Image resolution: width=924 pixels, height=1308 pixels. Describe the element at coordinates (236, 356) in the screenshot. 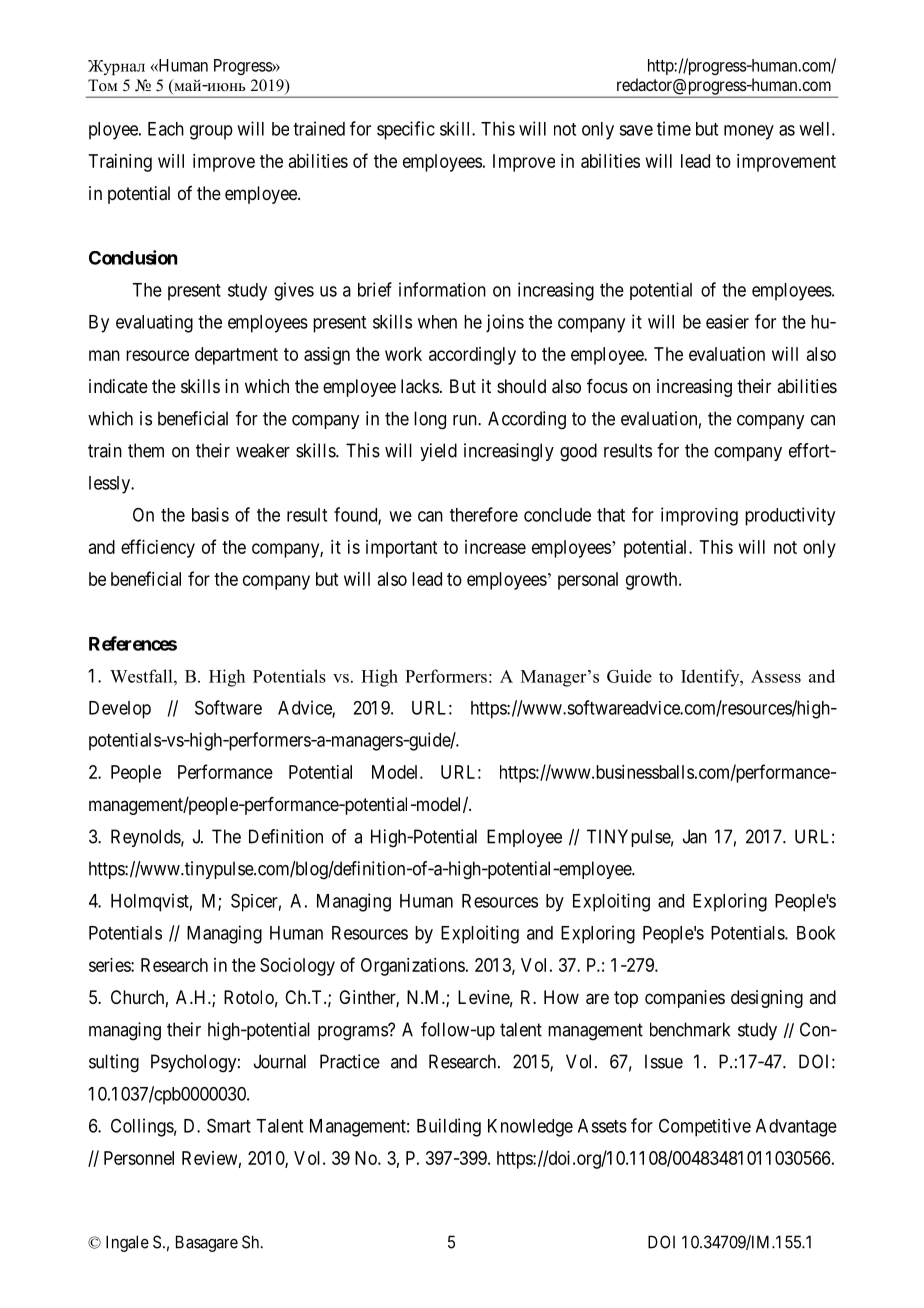

I see `department` at that location.
